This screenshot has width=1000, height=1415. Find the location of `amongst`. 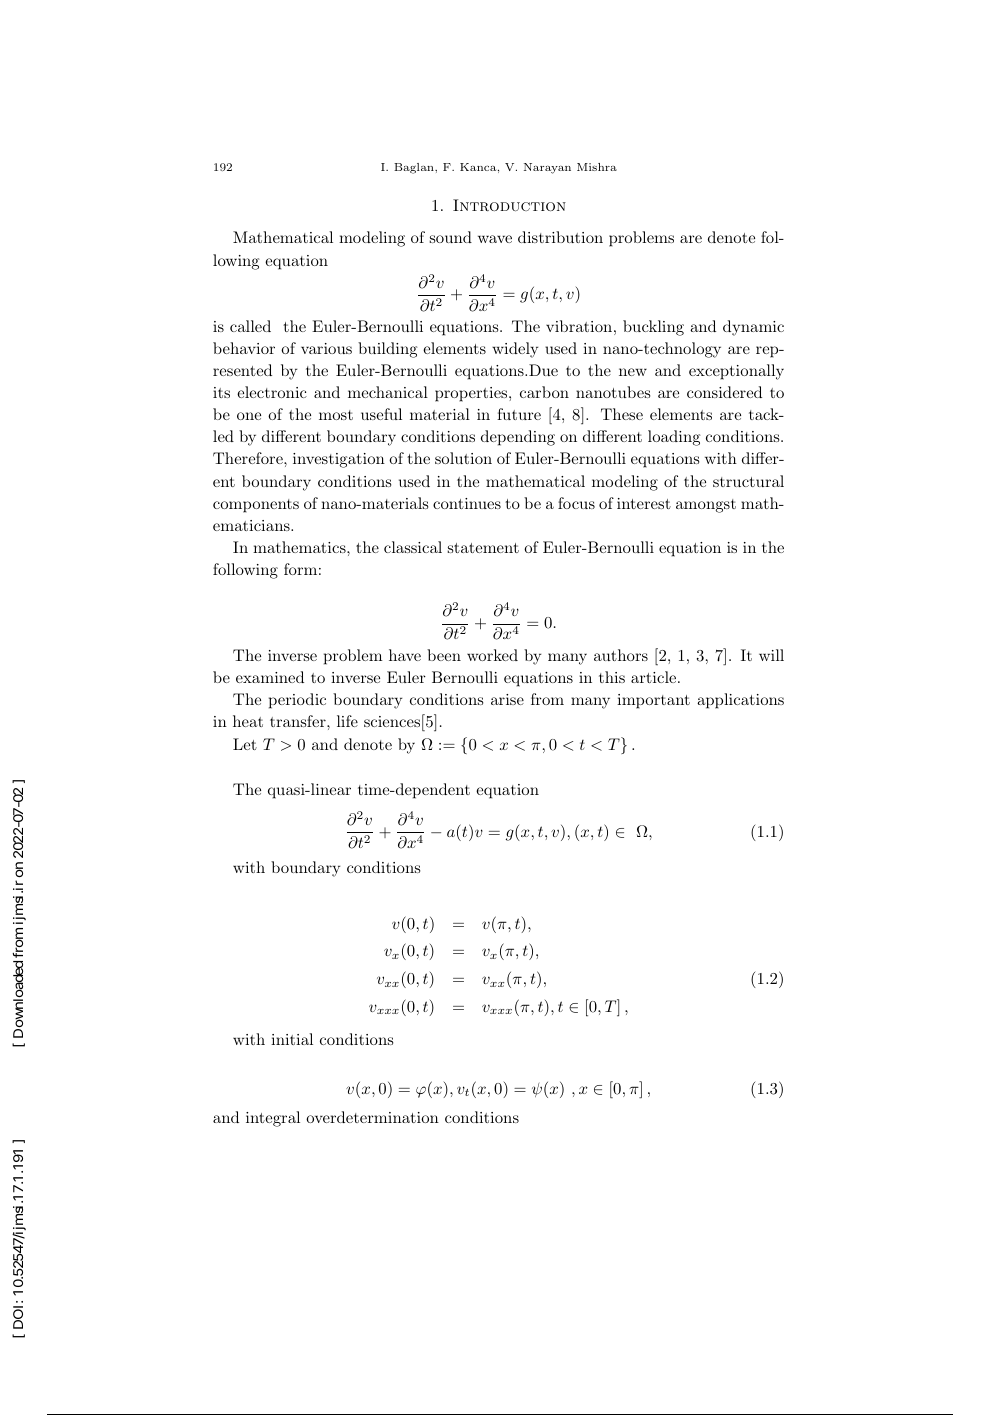

amongst is located at coordinates (706, 506).
